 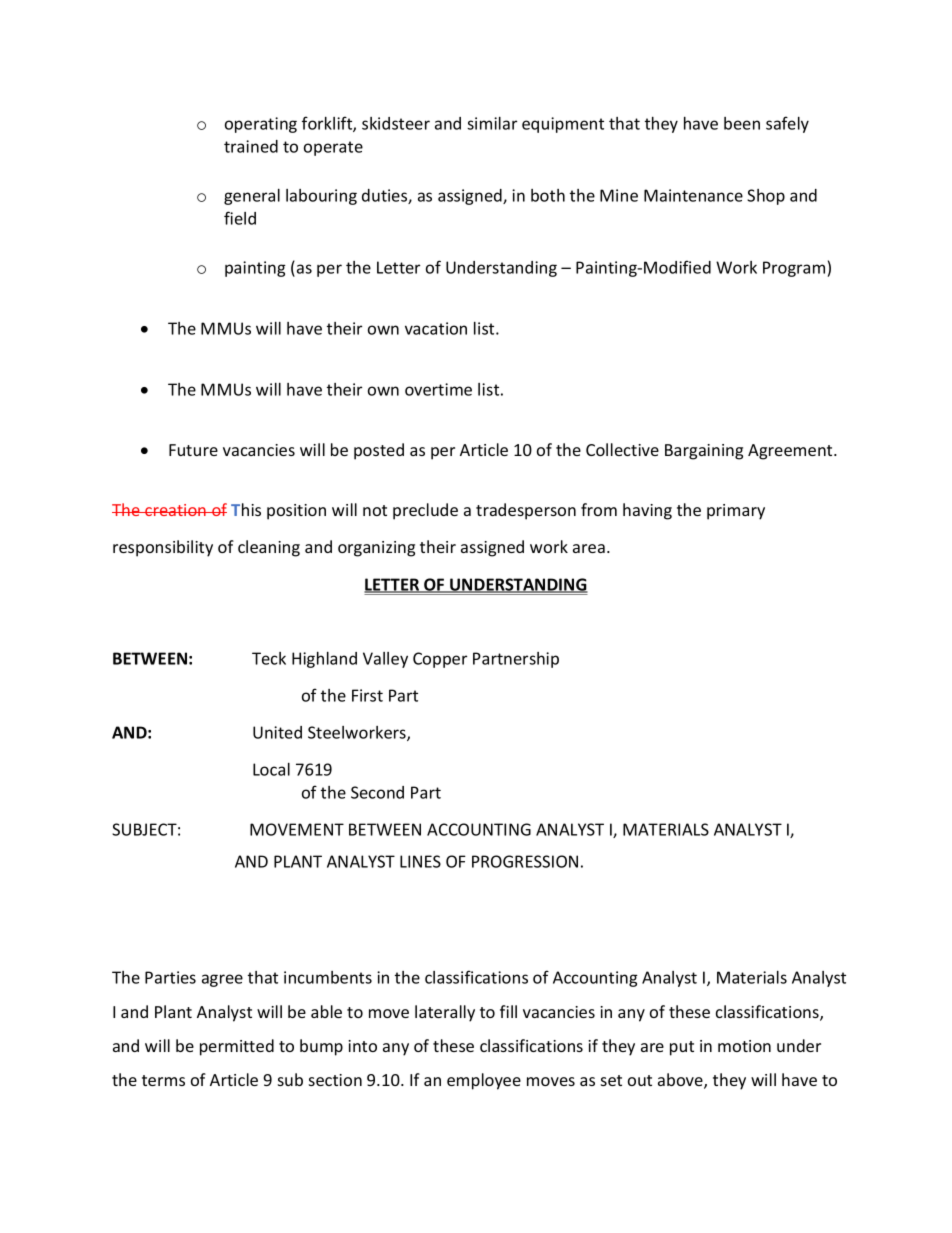 What do you see at coordinates (742, 123) in the document?
I see `been` at bounding box center [742, 123].
